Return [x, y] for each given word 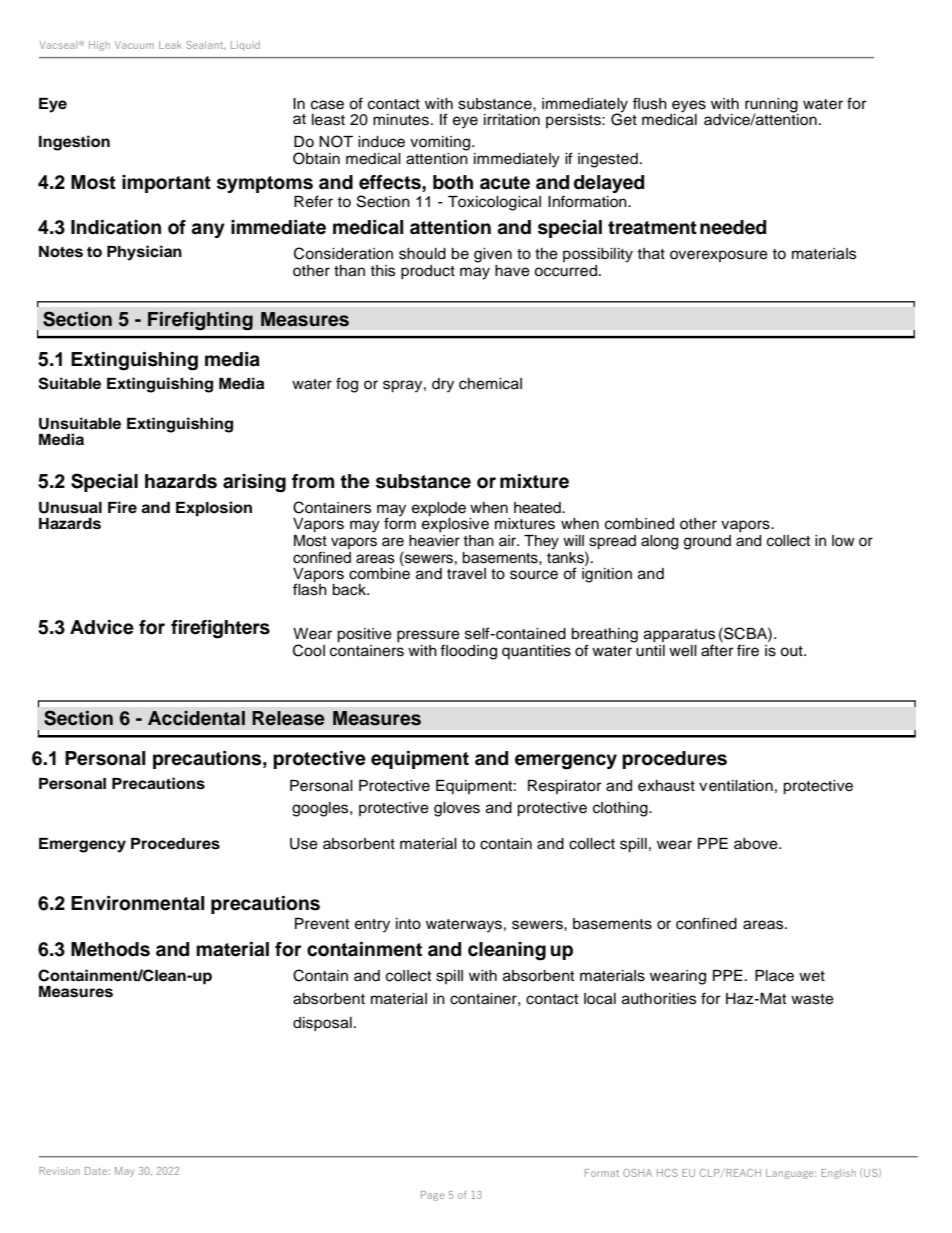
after [717, 650]
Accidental [196, 718]
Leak [170, 45]
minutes [401, 120]
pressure [428, 637]
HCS [667, 1173]
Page [432, 1196]
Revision [59, 1171]
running [772, 106]
